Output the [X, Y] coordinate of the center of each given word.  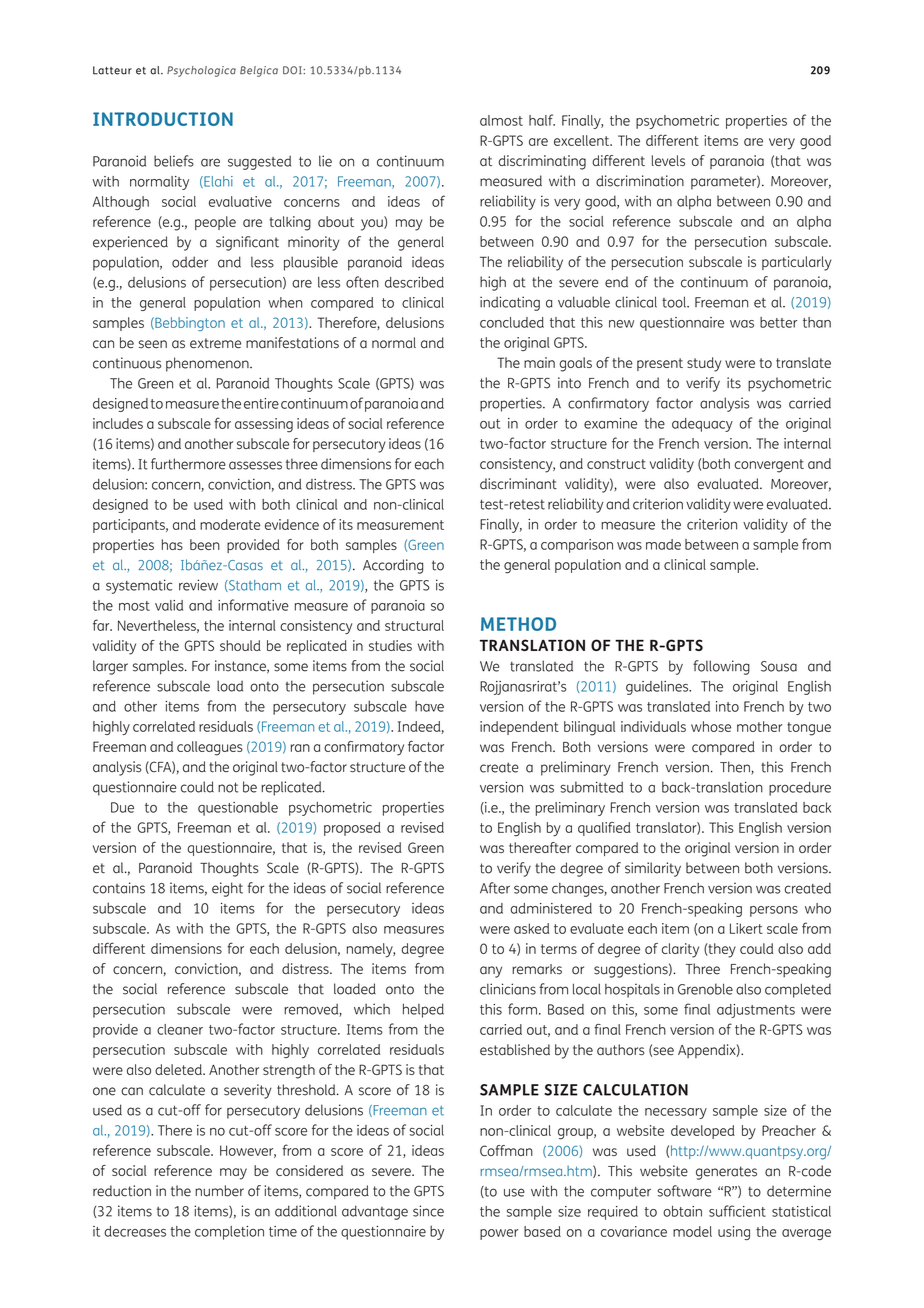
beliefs [174, 161]
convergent [769, 466]
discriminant [518, 484]
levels [668, 160]
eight [227, 889]
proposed [352, 829]
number [219, 1191]
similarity [653, 869]
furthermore [188, 464]
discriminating [542, 162]
